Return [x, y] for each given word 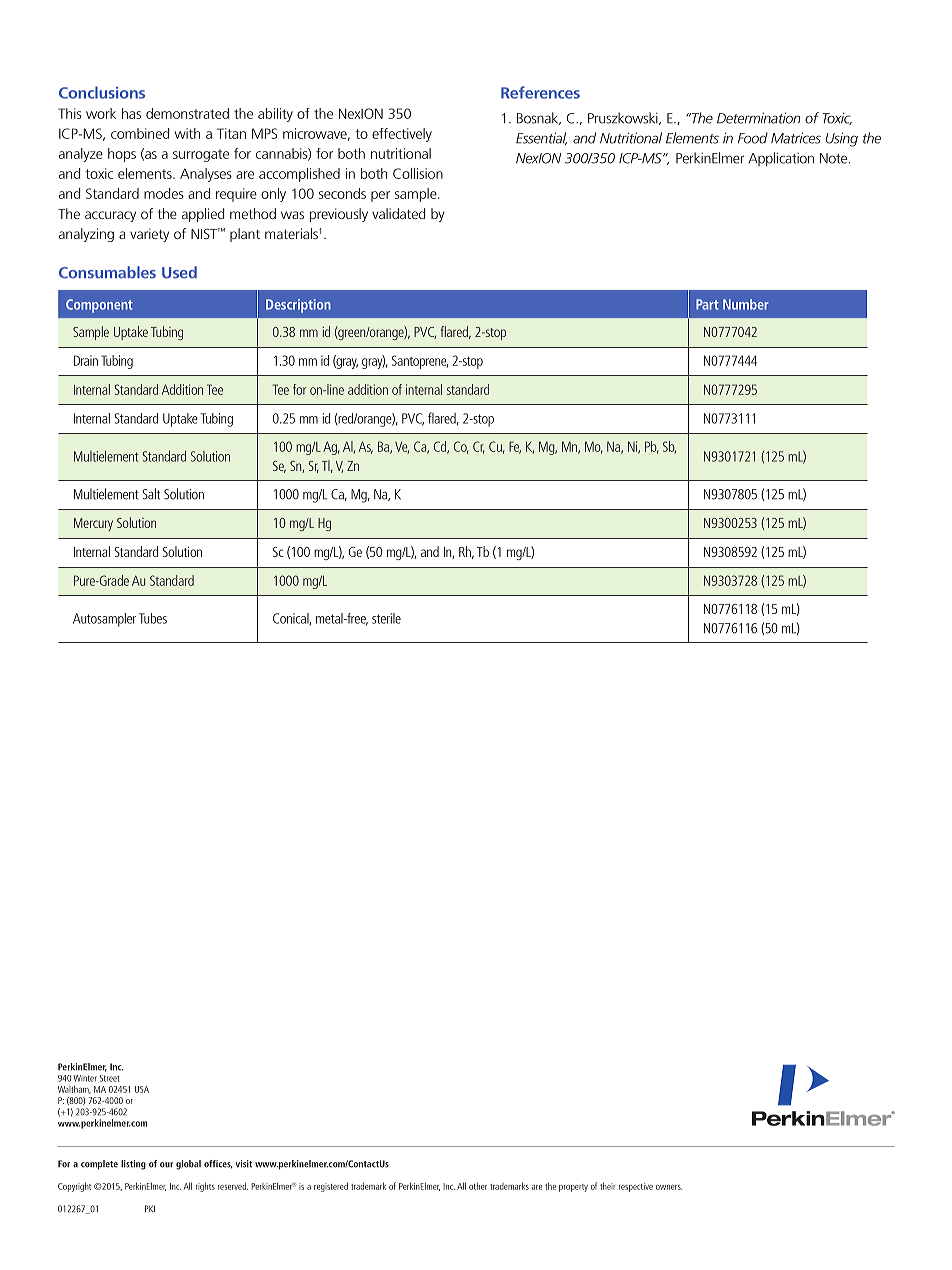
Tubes [153, 618]
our [166, 1165]
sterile [386, 618]
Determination [758, 118]
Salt [151, 494]
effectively [402, 135]
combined [140, 133]
